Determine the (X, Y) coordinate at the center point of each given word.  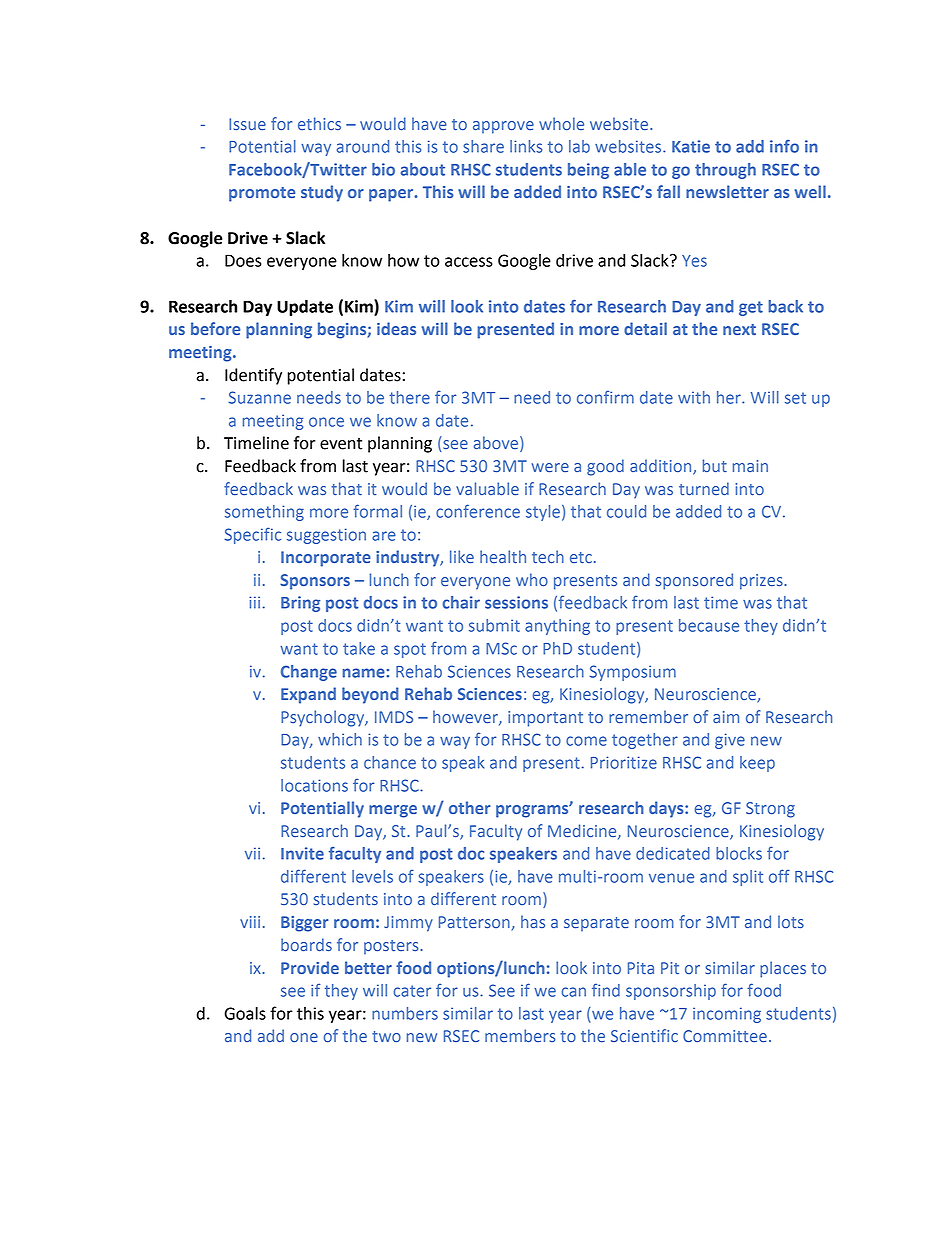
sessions (516, 602)
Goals (245, 1013)
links (526, 146)
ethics (319, 123)
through (725, 171)
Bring (300, 604)
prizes (762, 582)
